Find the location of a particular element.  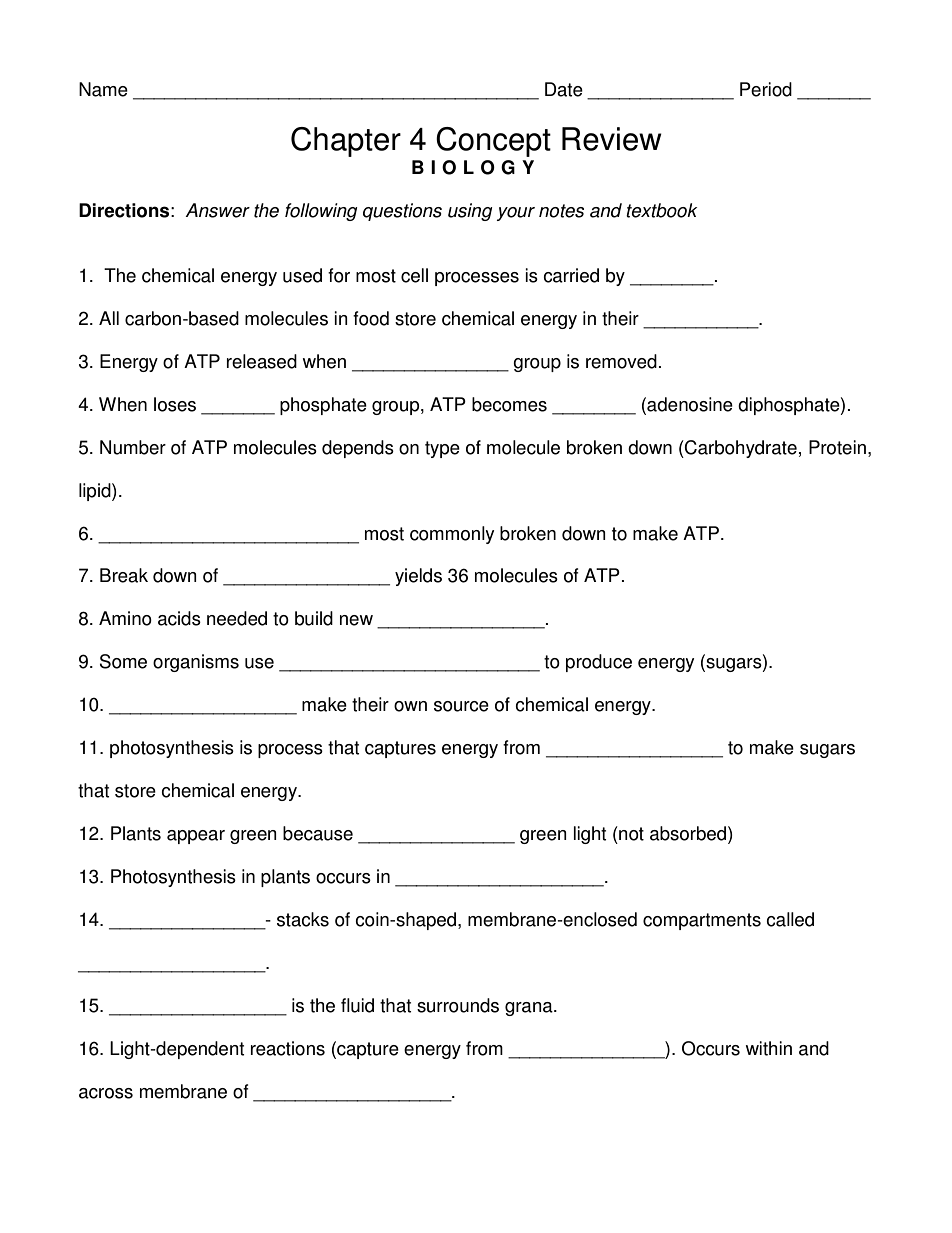

Concept is located at coordinates (493, 142).
